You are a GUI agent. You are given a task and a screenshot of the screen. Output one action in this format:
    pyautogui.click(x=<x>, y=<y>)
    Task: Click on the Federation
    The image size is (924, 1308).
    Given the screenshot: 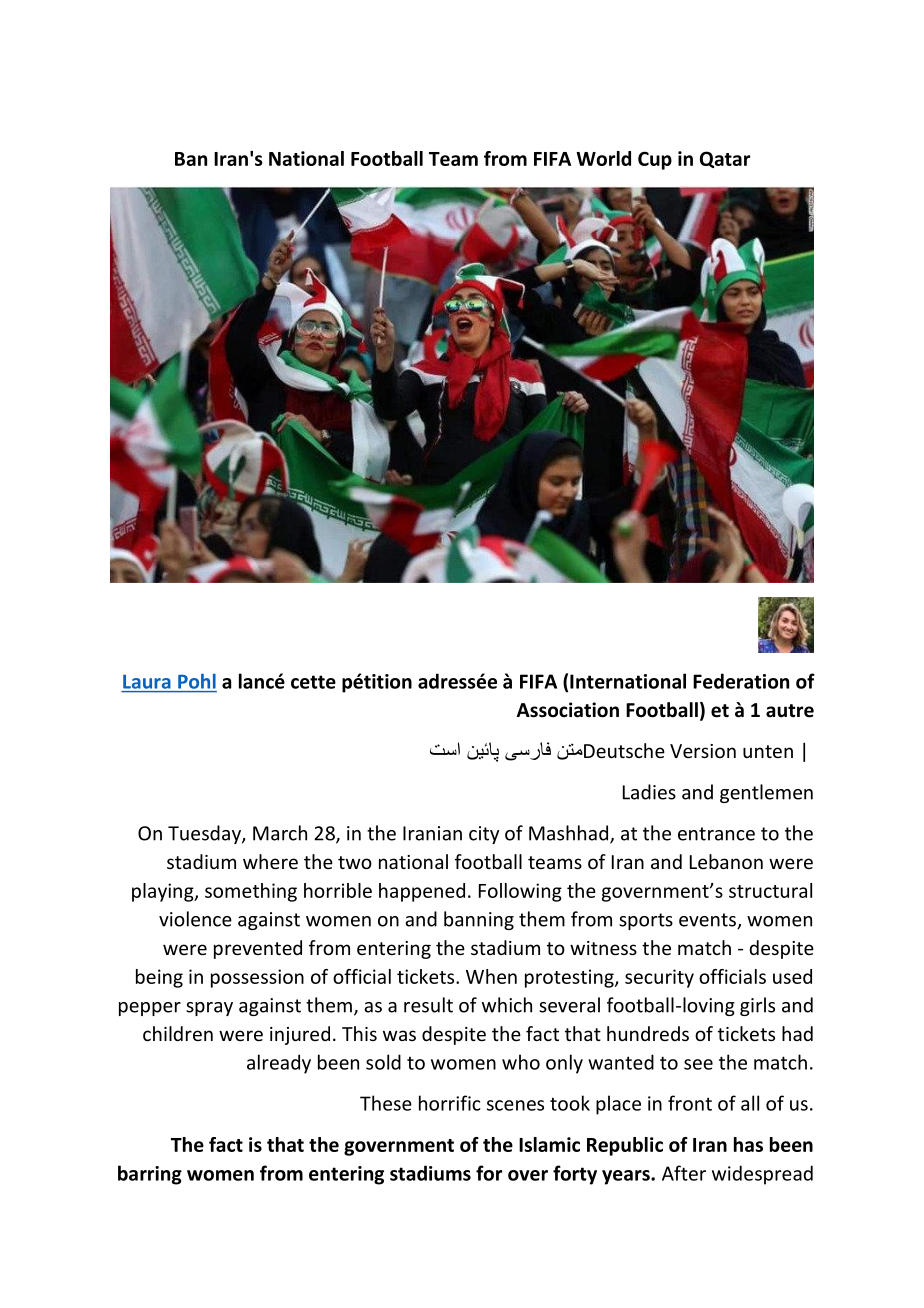 What is the action you would take?
    pyautogui.click(x=741, y=681)
